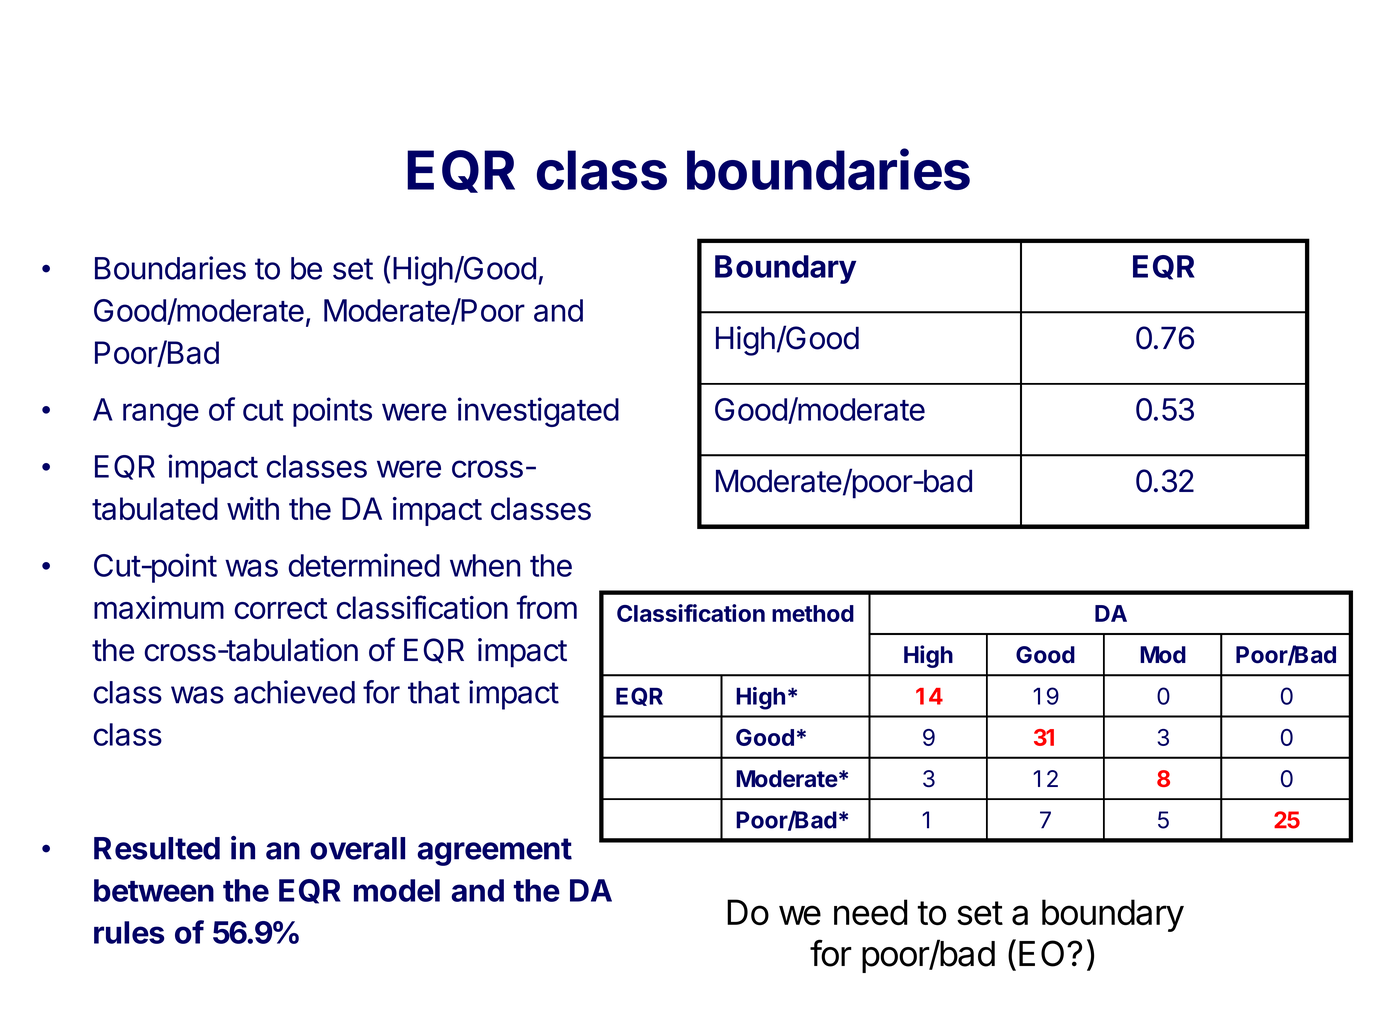 This screenshot has width=1376, height=1032. I want to click on between, so click(154, 890).
